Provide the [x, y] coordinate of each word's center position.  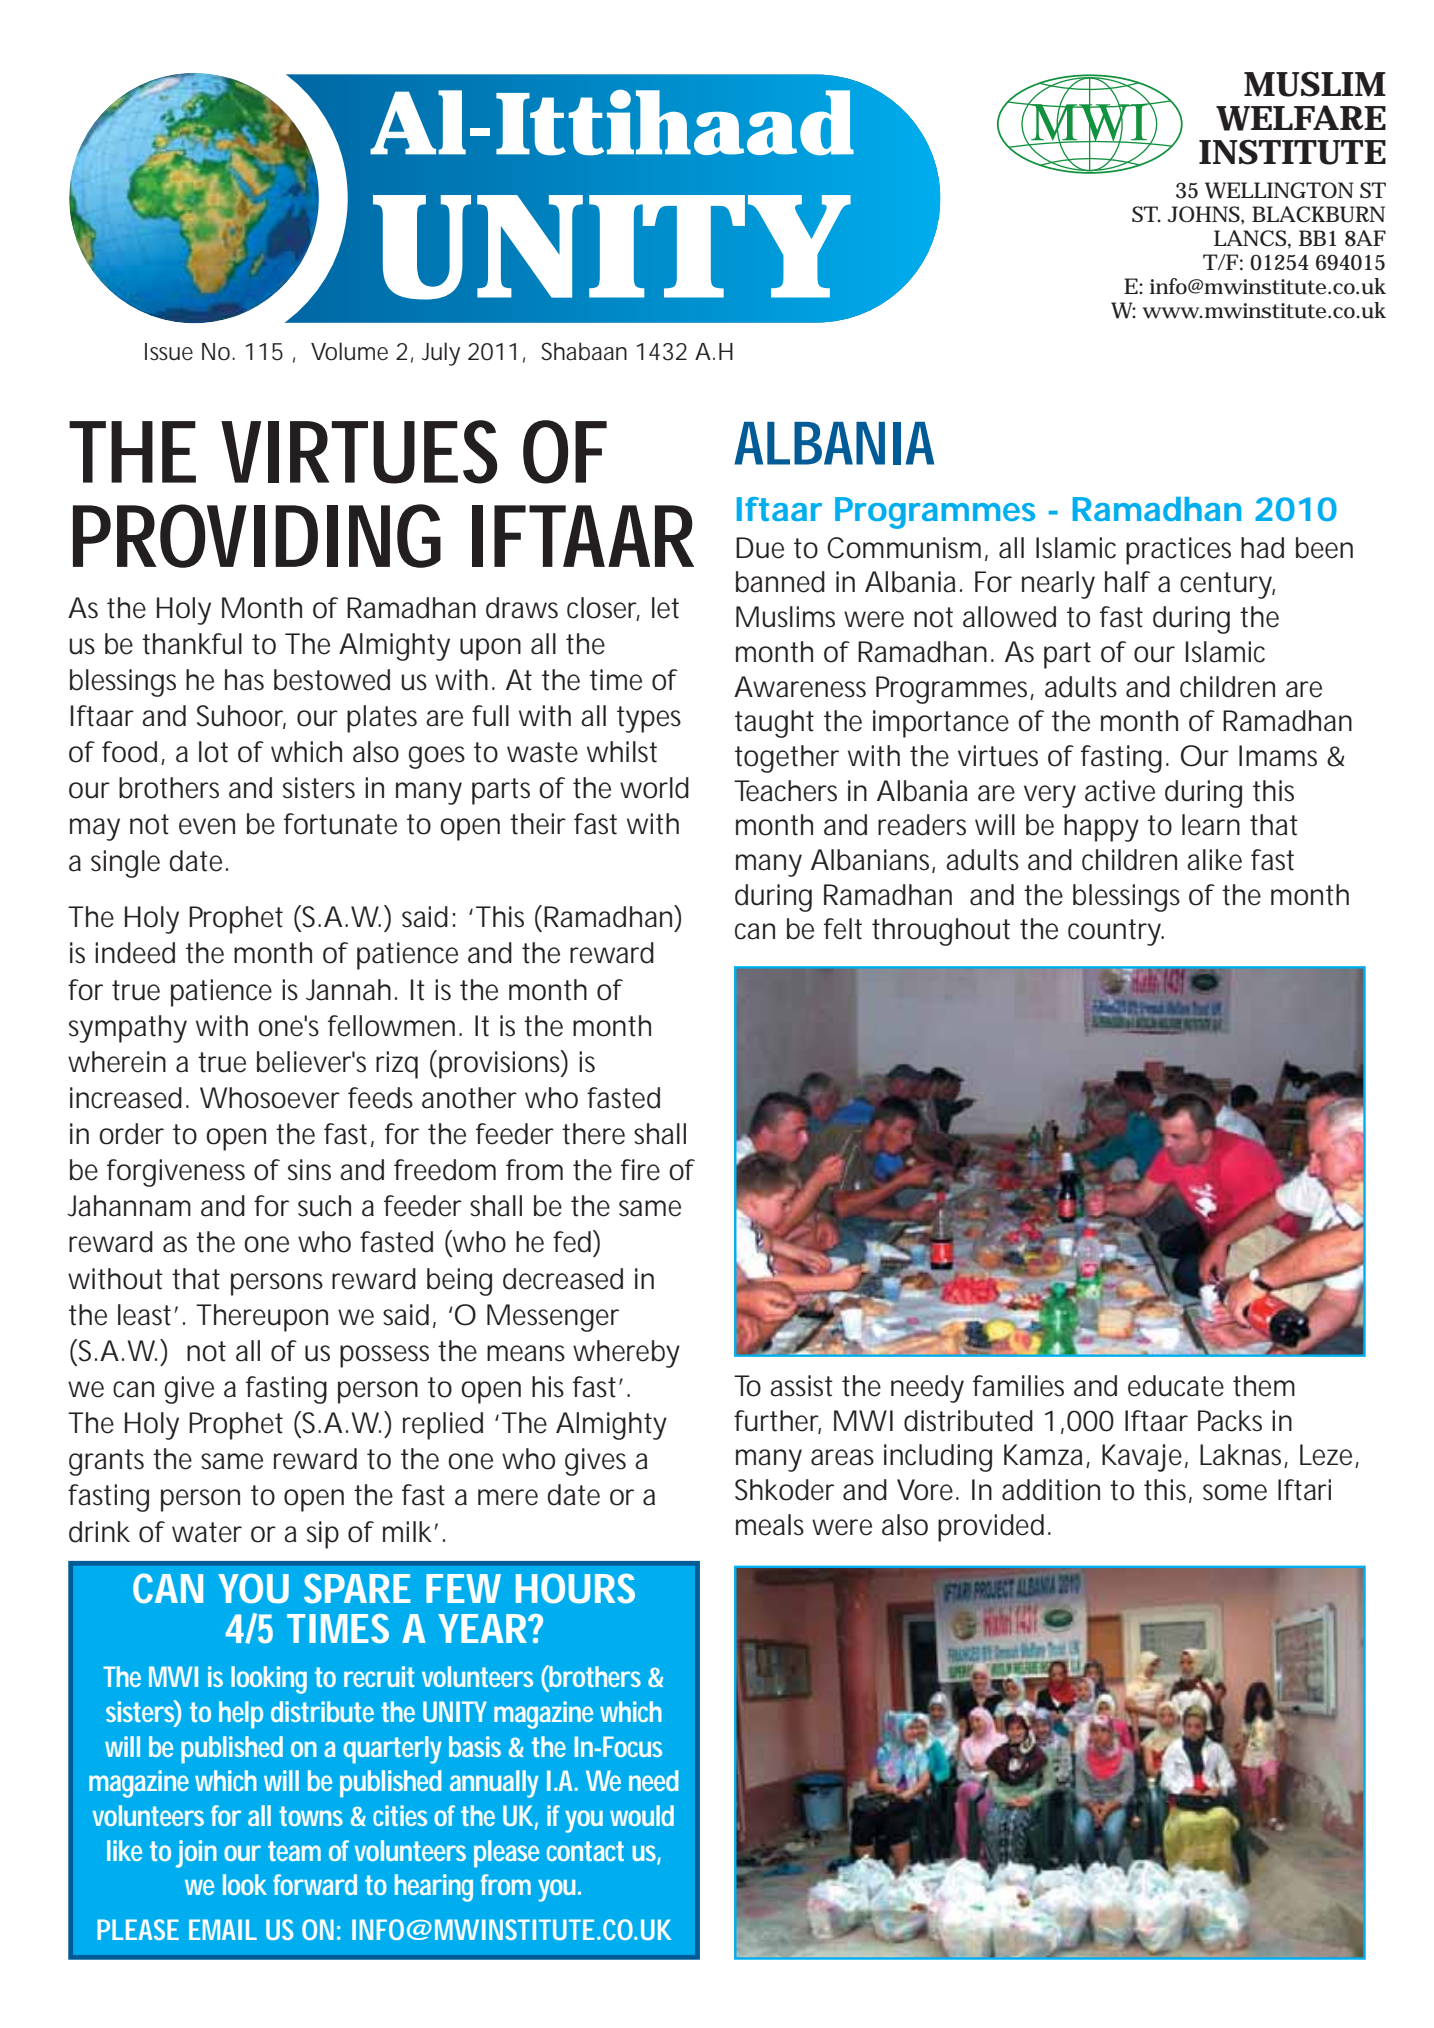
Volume [349, 351]
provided [991, 1528]
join [196, 1854]
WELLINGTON [1279, 190]
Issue [169, 352]
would [642, 1815]
